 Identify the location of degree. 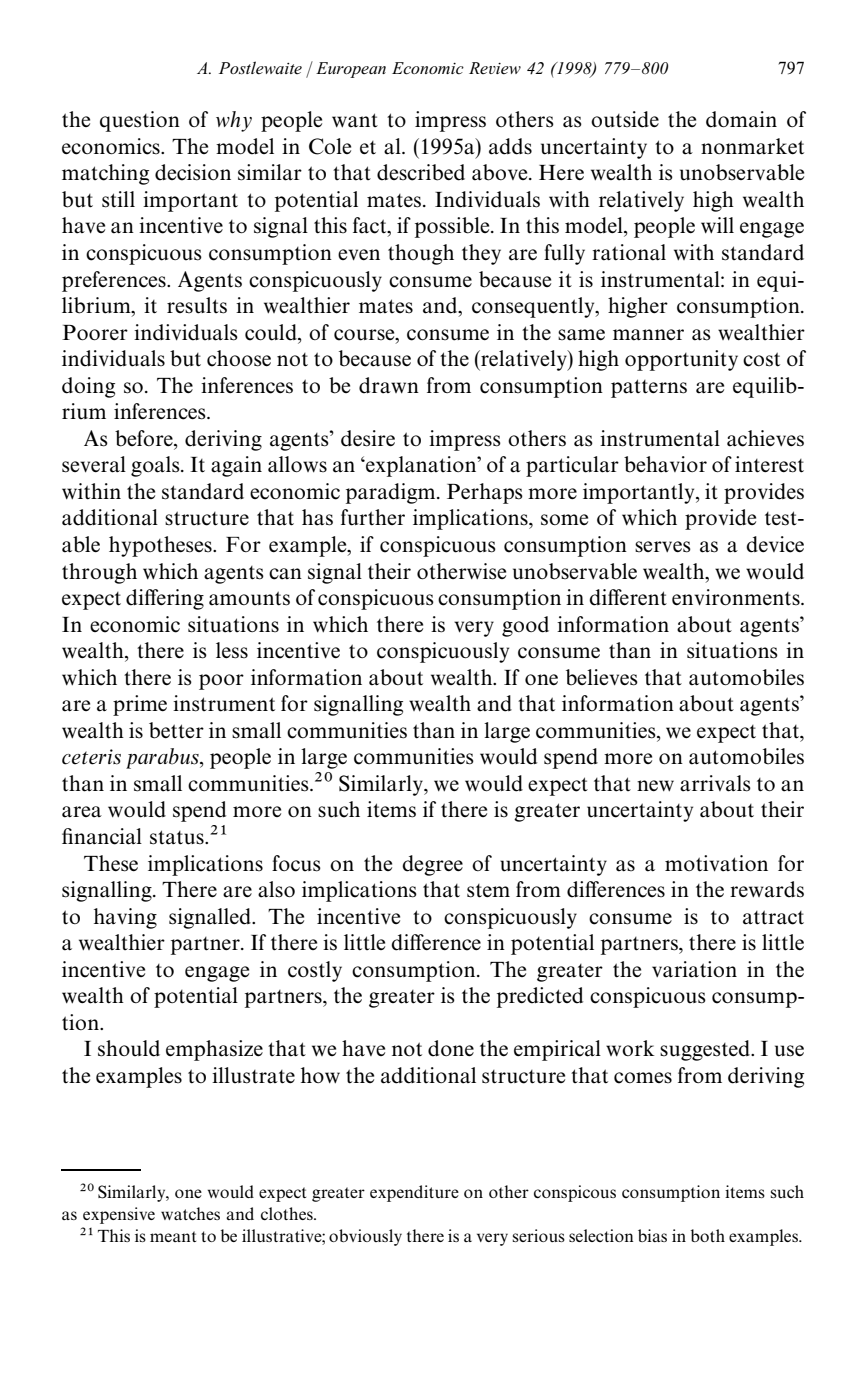
(432, 865).
